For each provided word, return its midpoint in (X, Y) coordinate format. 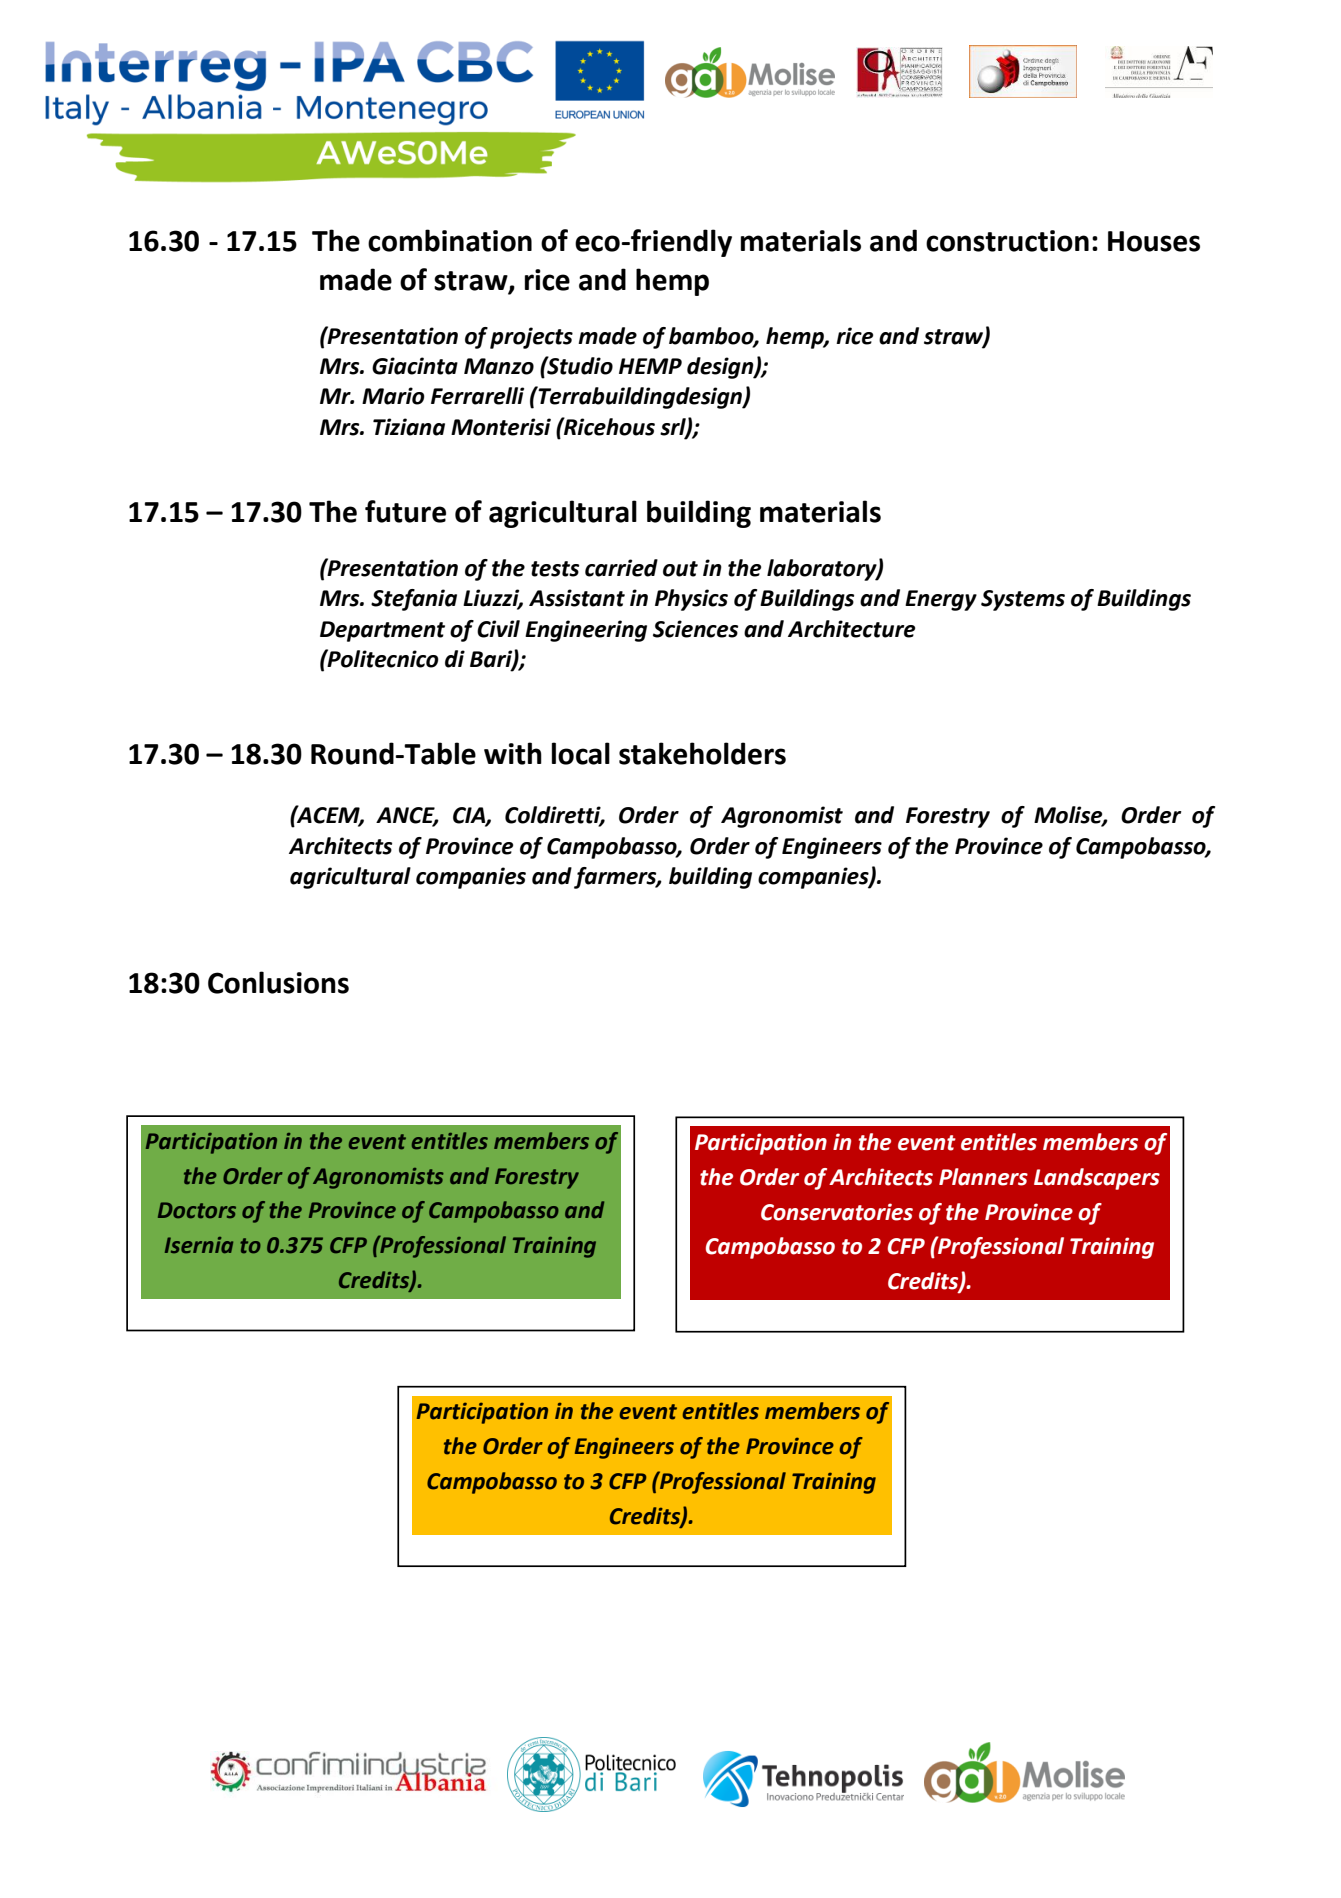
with (513, 753)
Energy (941, 600)
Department (382, 631)
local (581, 753)
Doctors (197, 1210)
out (680, 569)
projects (531, 338)
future (405, 511)
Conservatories (837, 1212)
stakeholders (702, 753)
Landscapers (1097, 1179)
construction (1007, 241)
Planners (983, 1177)
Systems (1023, 600)
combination (450, 240)
